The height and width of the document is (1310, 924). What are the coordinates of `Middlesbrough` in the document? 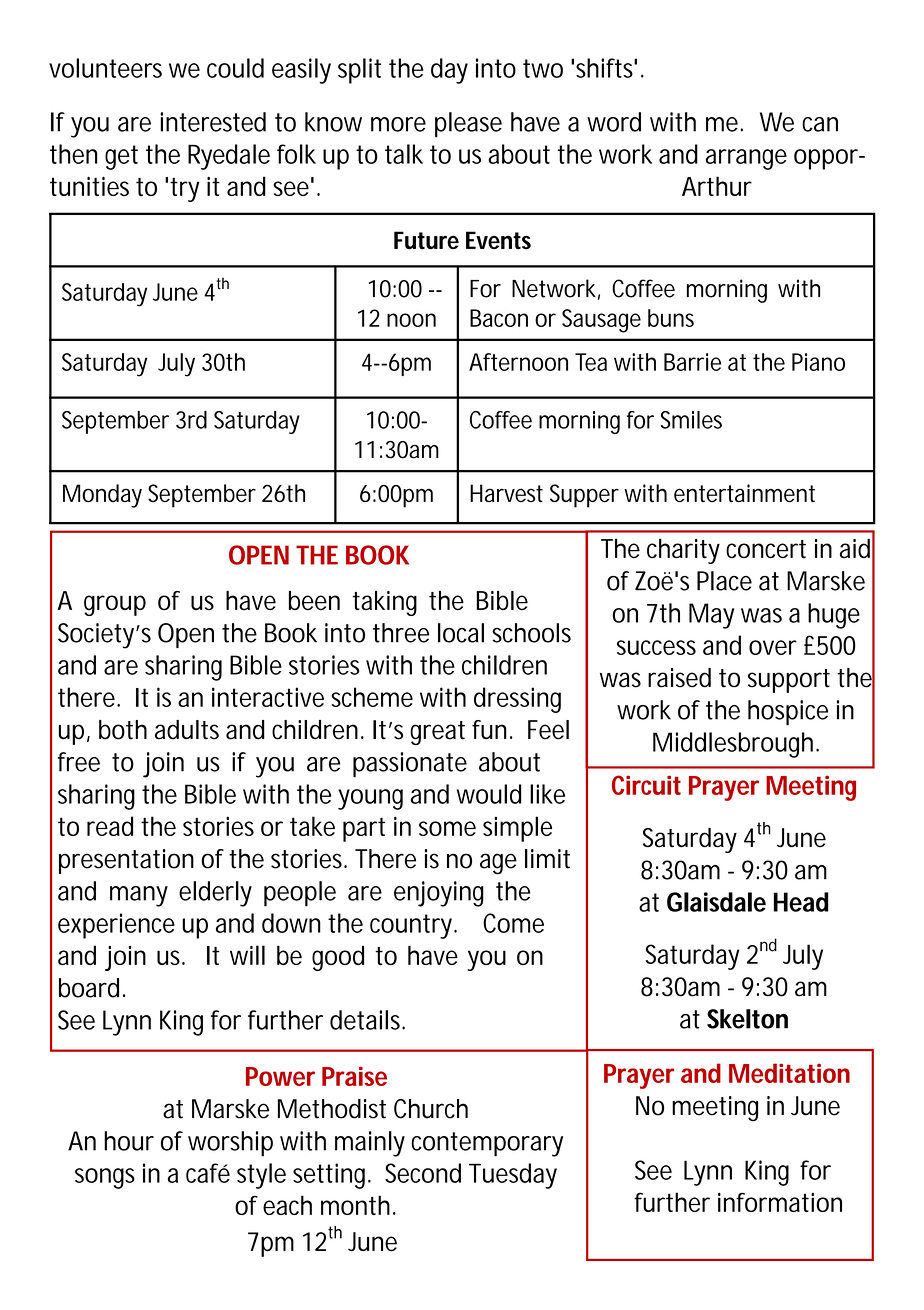 It's located at (735, 745).
